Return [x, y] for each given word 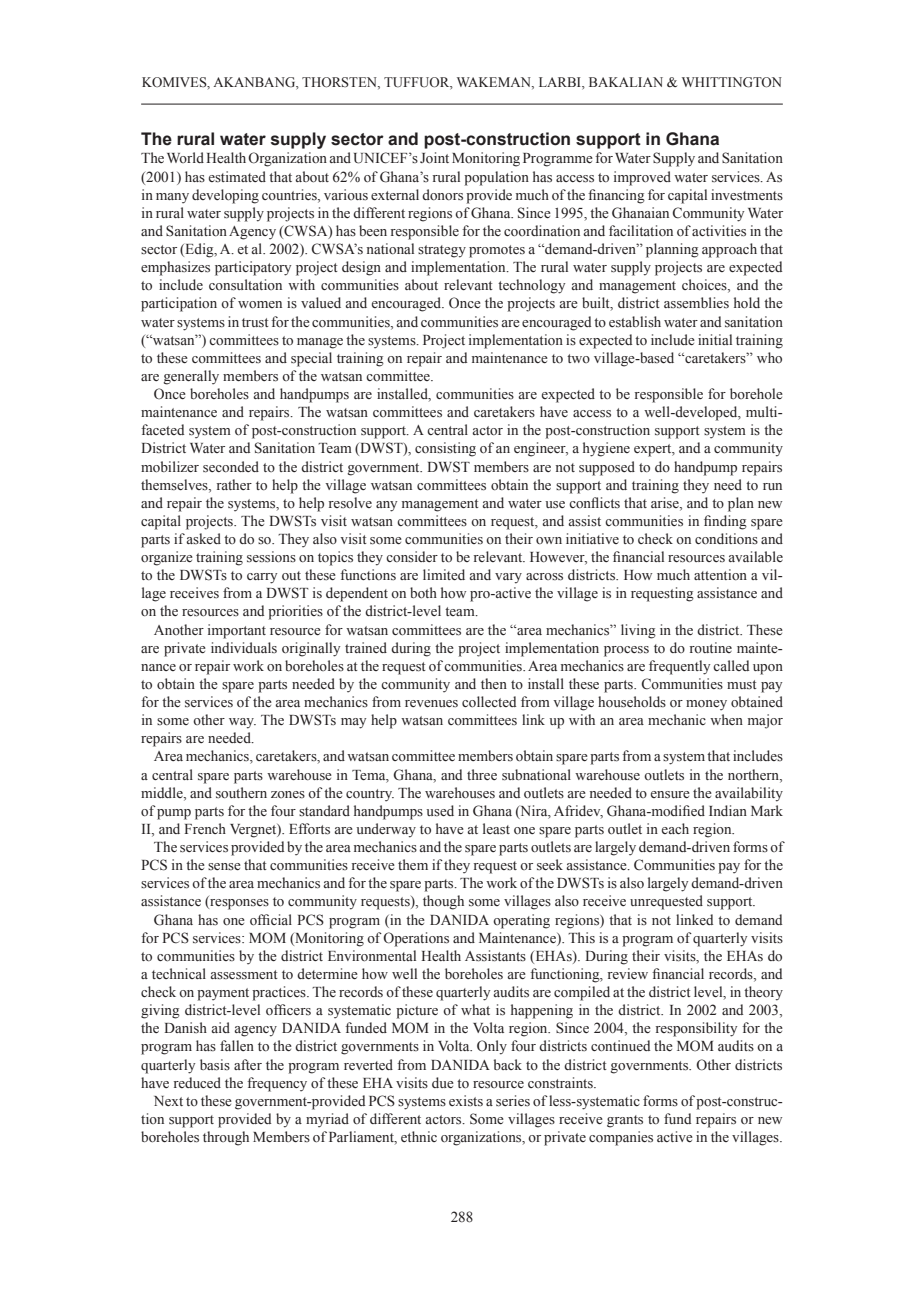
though [443, 902]
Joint [434, 158]
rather [234, 484]
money [706, 705]
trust [255, 323]
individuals [244, 648]
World [185, 157]
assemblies [696, 303]
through [226, 1138]
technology [531, 286]
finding [725, 522]
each [675, 828]
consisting [445, 449]
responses [238, 904]
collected [489, 702]
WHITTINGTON [732, 82]
